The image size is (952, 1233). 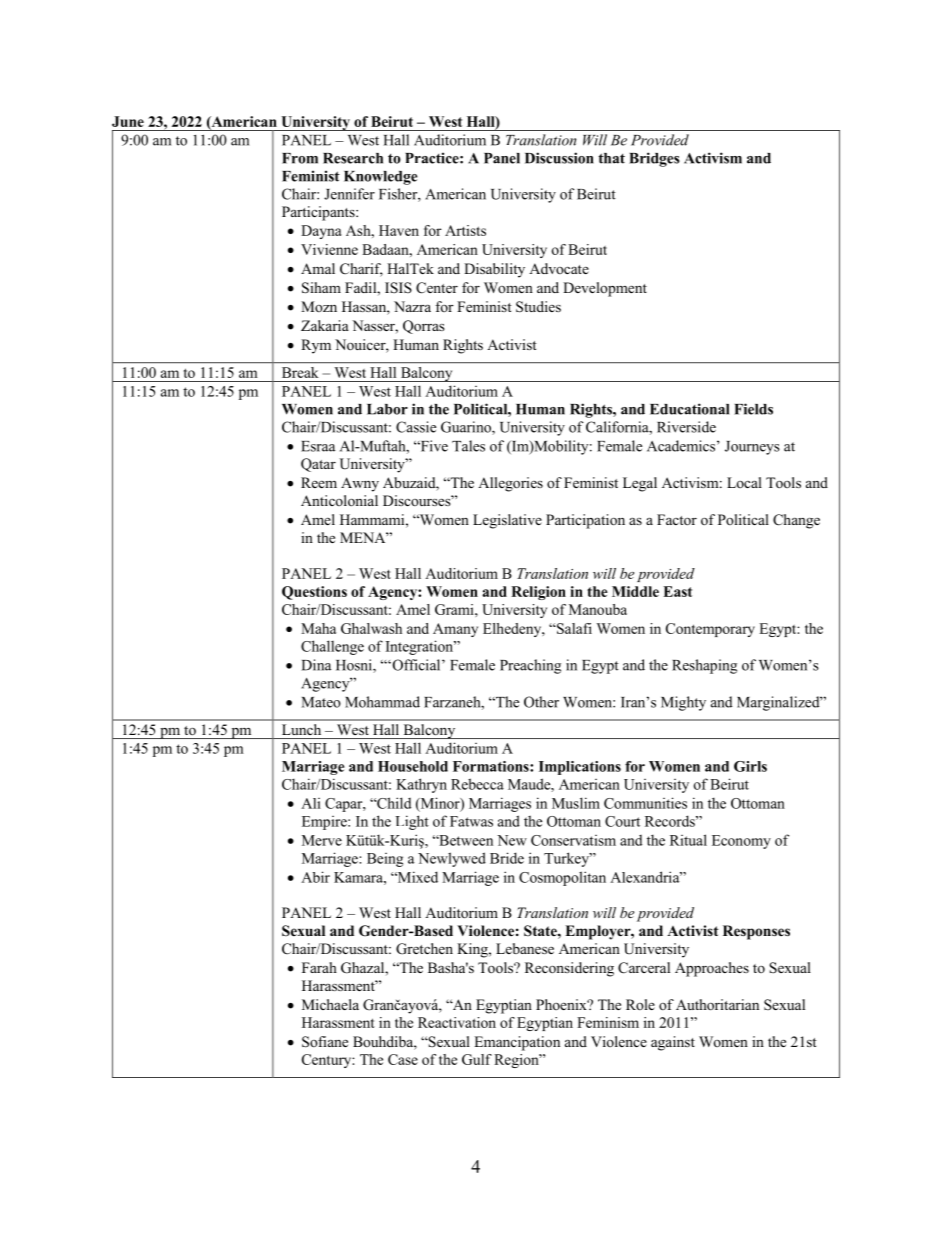 What do you see at coordinates (704, 666) in the page?
I see `Reshaping` at bounding box center [704, 666].
